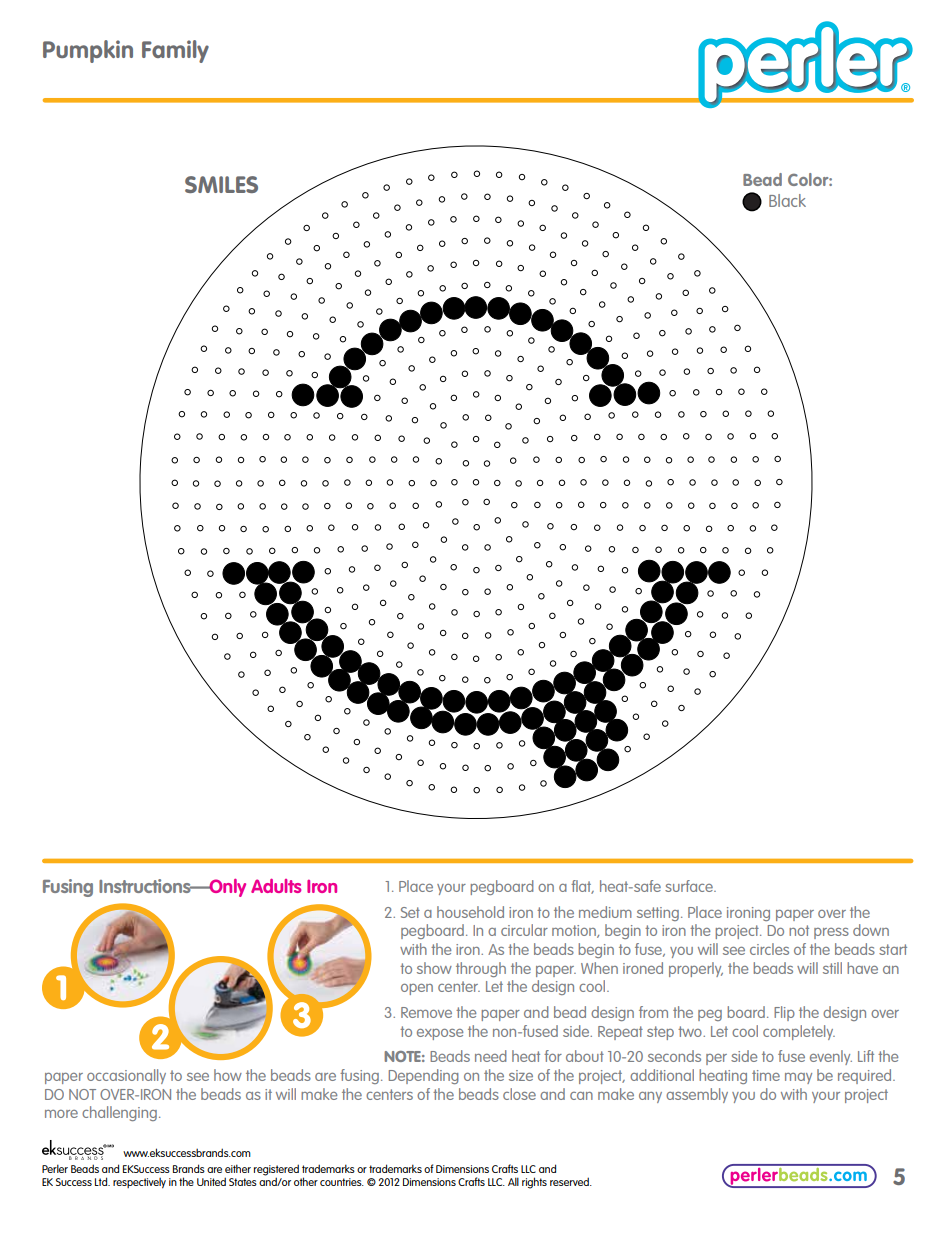 The height and width of the screenshot is (1233, 952). What do you see at coordinates (175, 51) in the screenshot?
I see `Family` at bounding box center [175, 51].
